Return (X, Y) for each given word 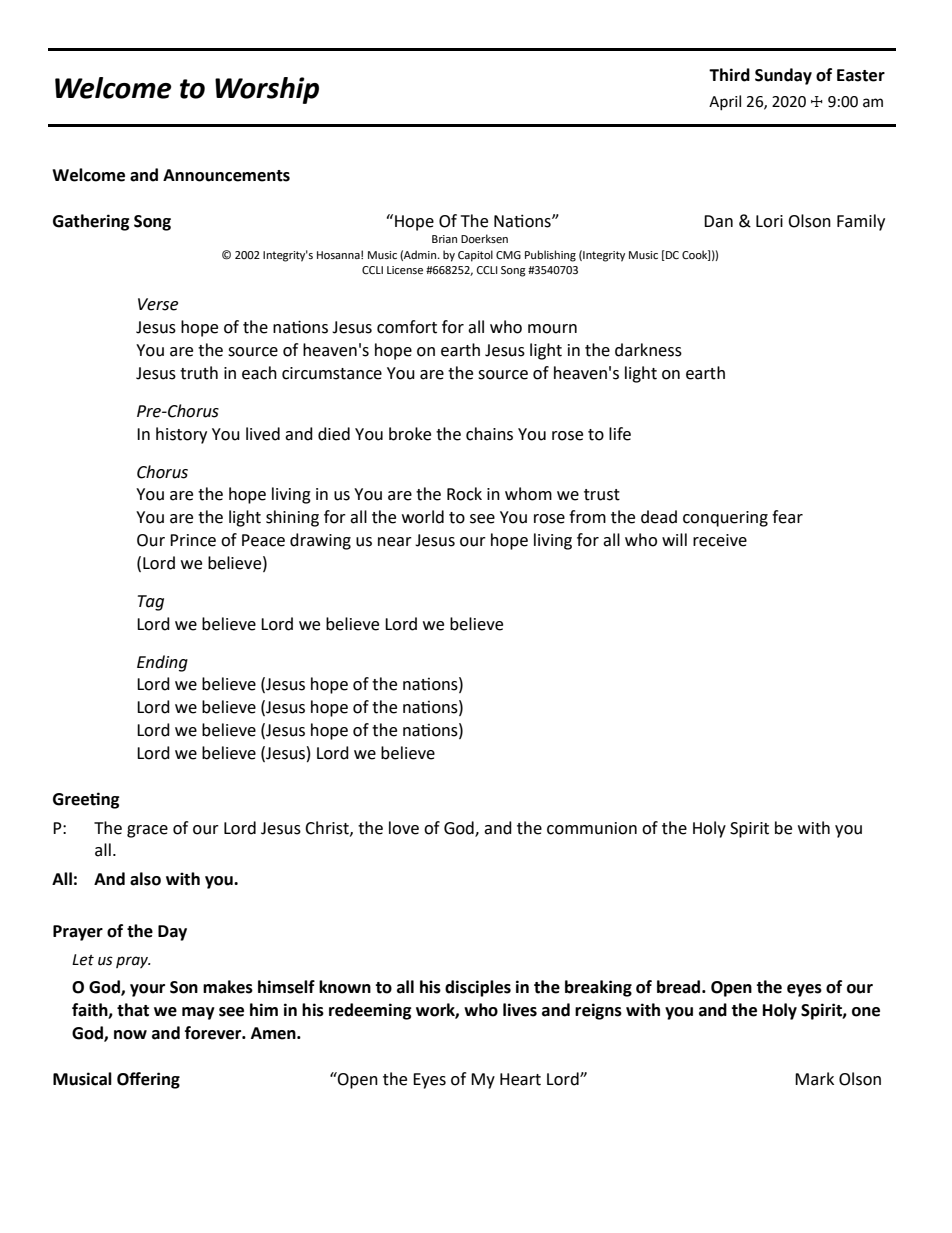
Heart (520, 1079)
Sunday (783, 76)
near (395, 542)
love (404, 828)
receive (720, 540)
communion (592, 828)
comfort (407, 327)
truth (199, 373)
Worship (267, 90)
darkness (648, 350)
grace (147, 831)
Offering (148, 1080)
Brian (444, 239)
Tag (151, 603)
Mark (814, 1079)
